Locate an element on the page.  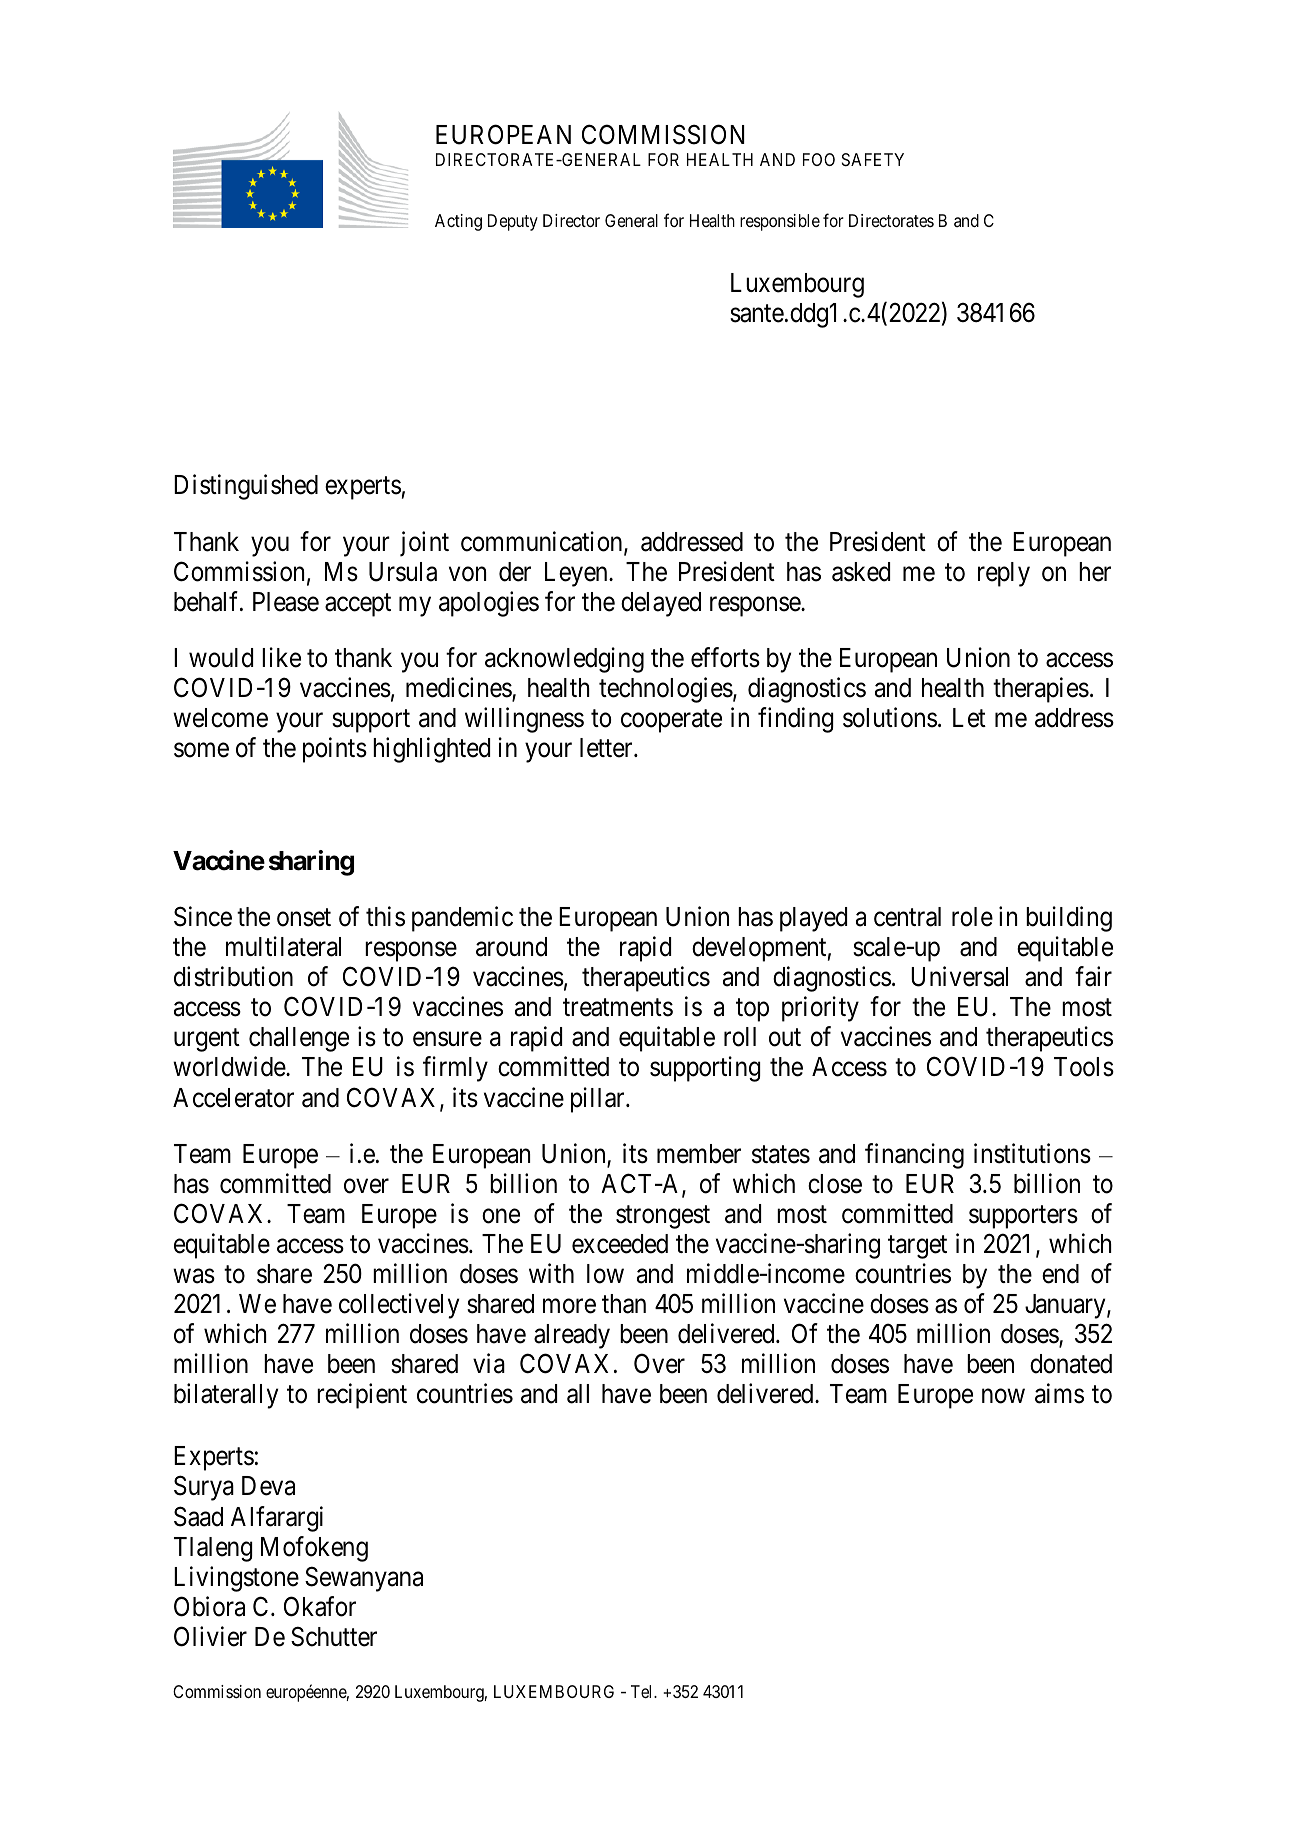
Acting is located at coordinates (458, 222).
